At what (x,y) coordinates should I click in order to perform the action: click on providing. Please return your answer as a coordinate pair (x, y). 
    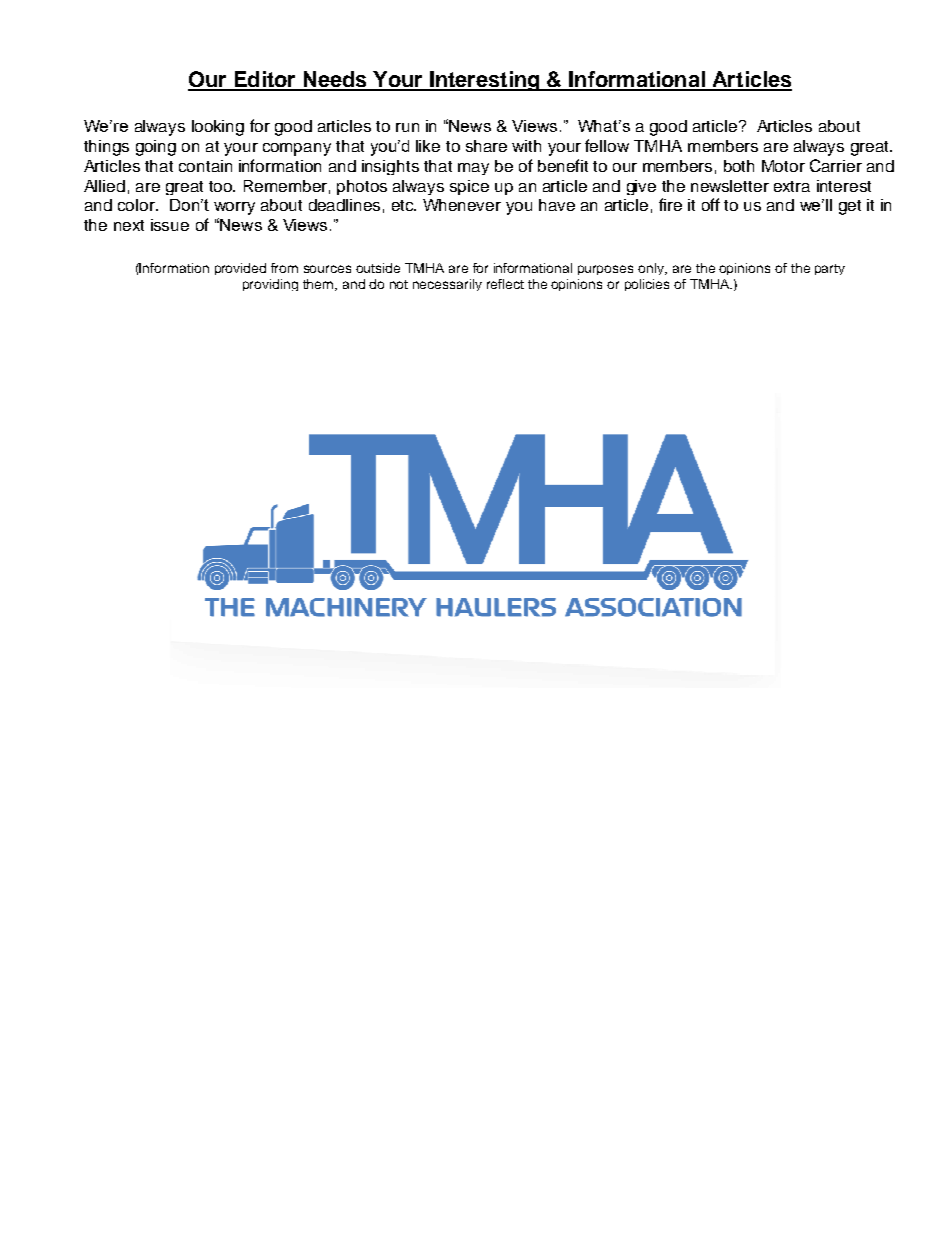
    Looking at the image, I should click on (270, 285).
